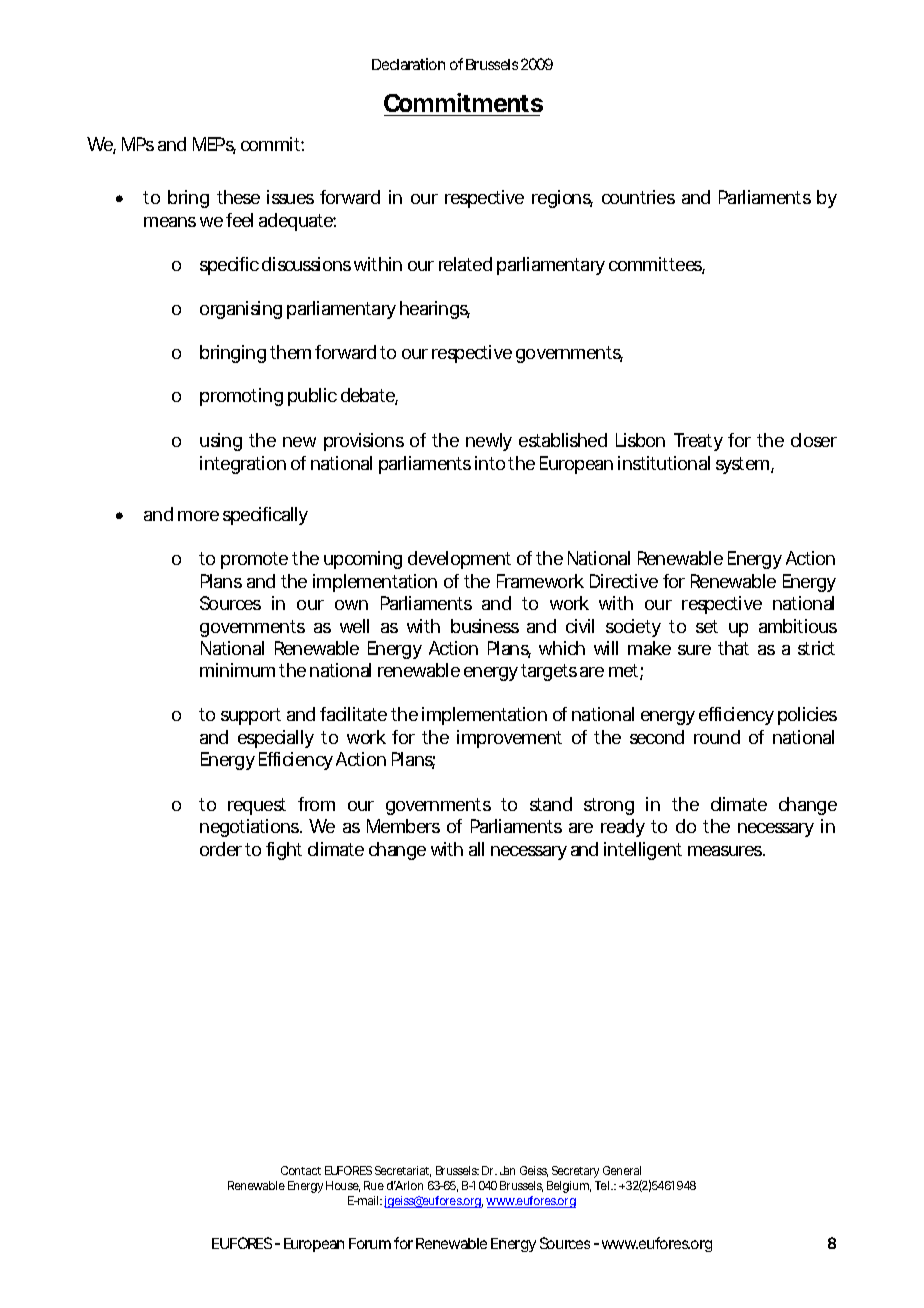 Image resolution: width=924 pixels, height=1308 pixels. Describe the element at coordinates (638, 197) in the screenshot. I see `countries` at that location.
